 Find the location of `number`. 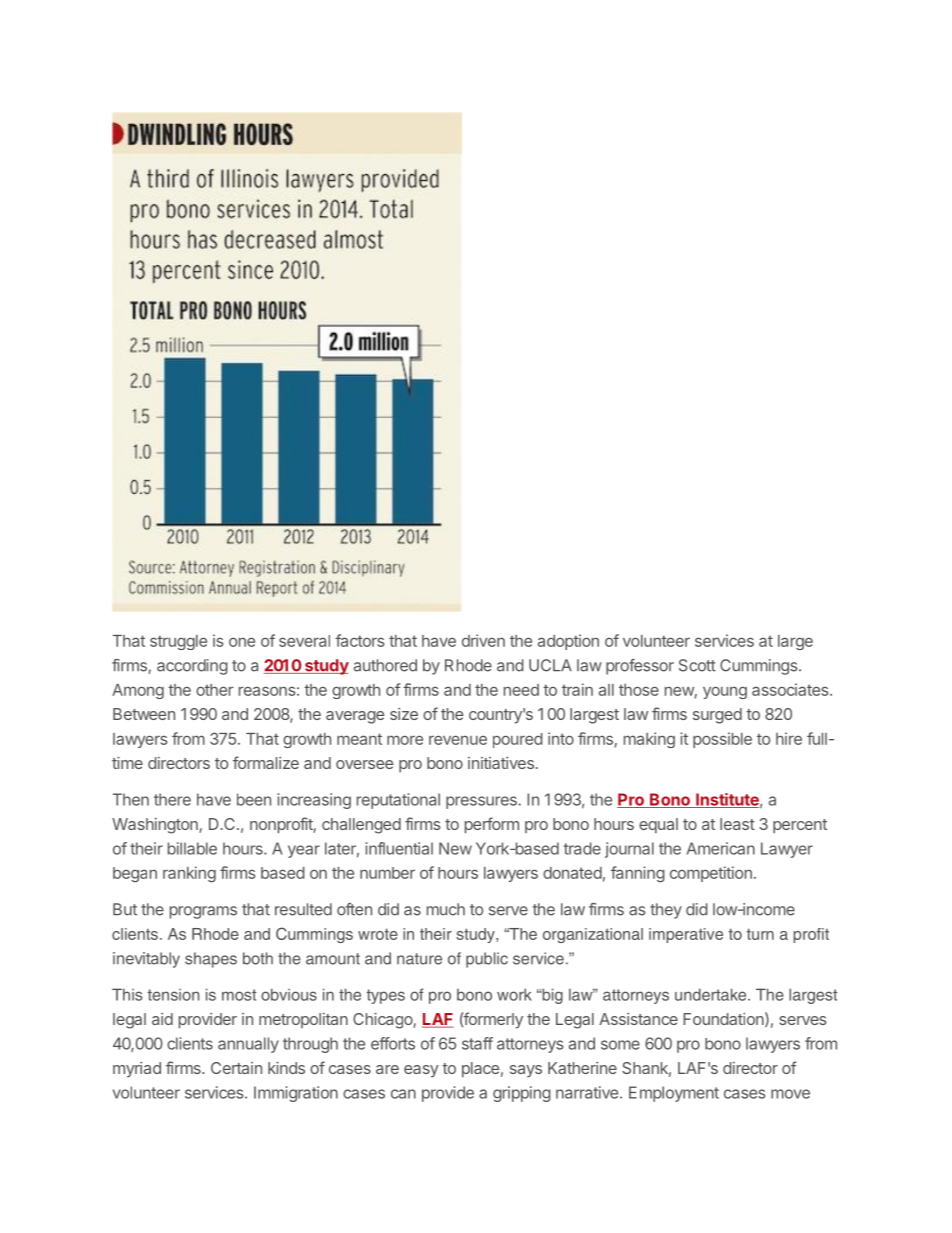

number is located at coordinates (387, 873).
